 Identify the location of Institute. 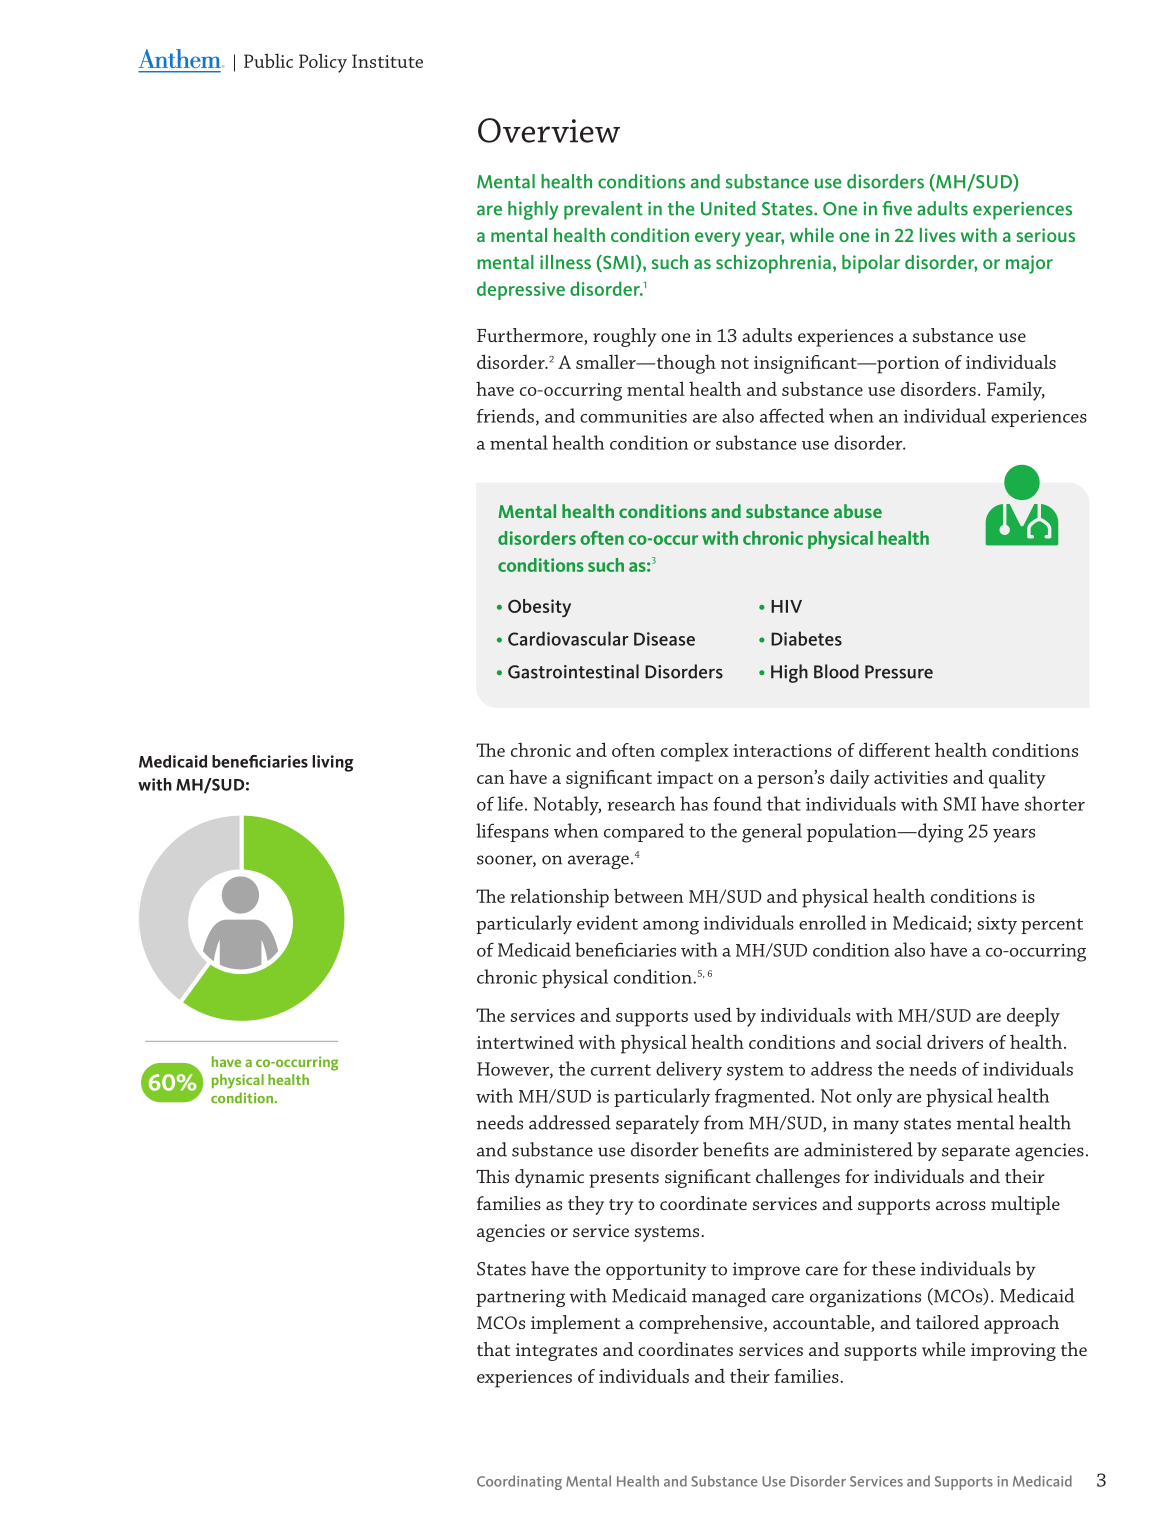
(387, 61).
